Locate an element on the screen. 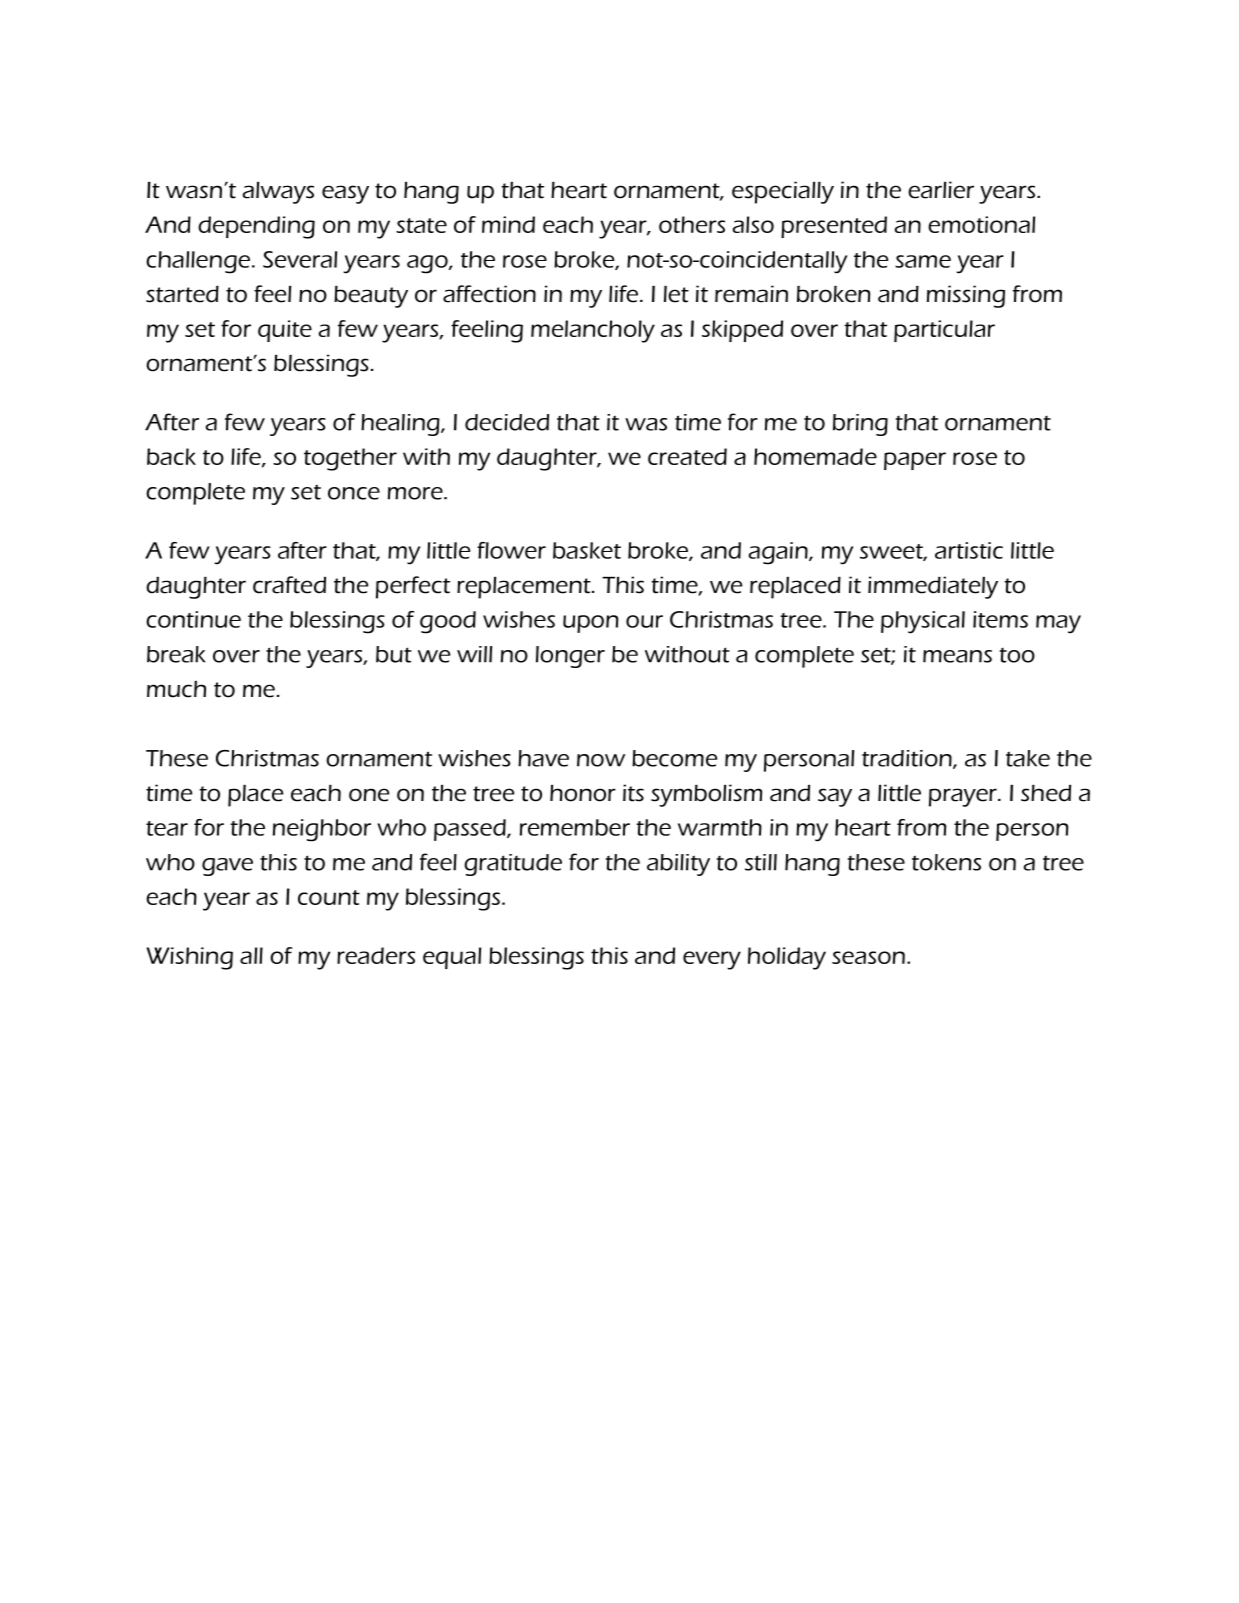 The image size is (1239, 1603). our is located at coordinates (644, 621).
